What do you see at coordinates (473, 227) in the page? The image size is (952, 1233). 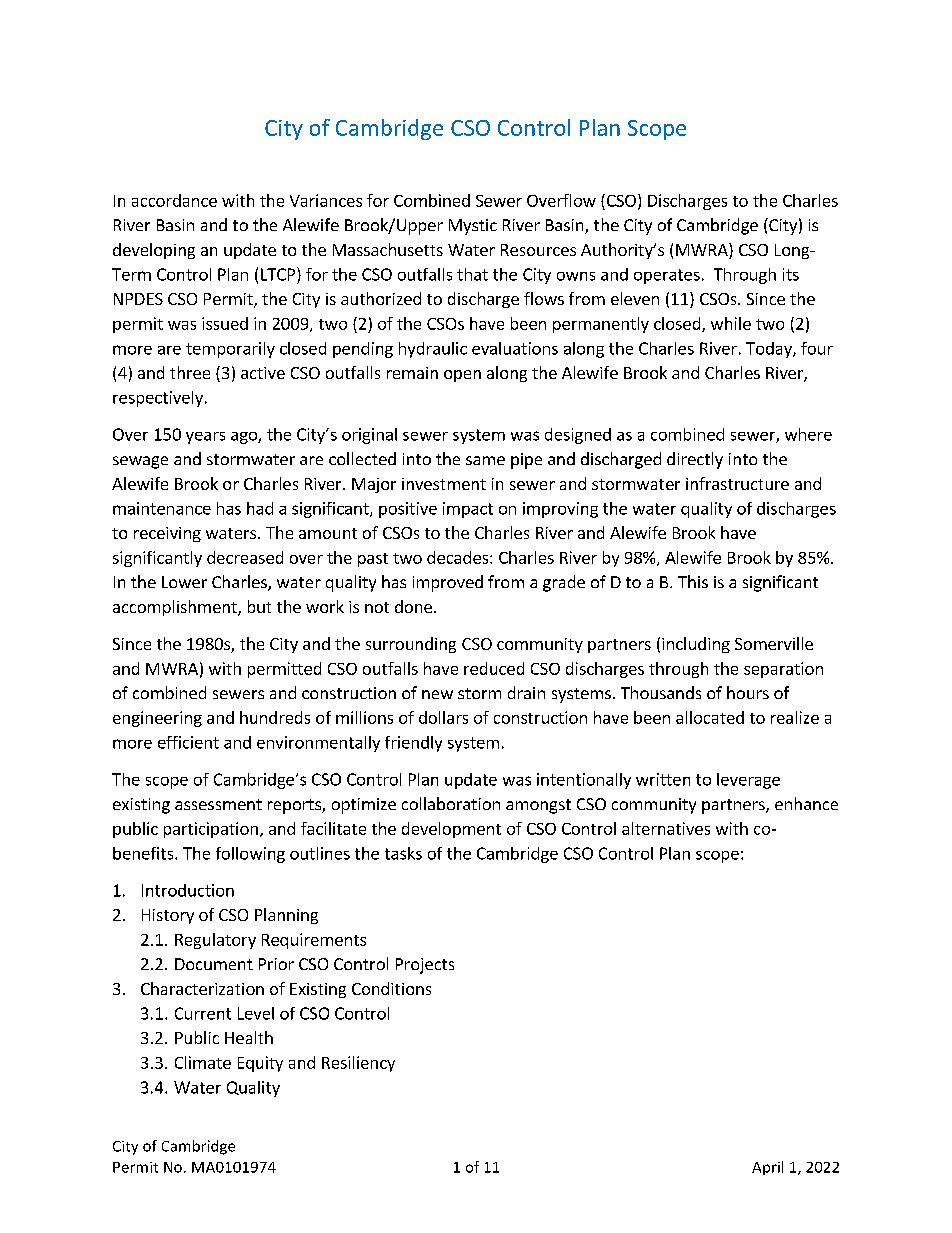 I see `Mystic` at bounding box center [473, 227].
